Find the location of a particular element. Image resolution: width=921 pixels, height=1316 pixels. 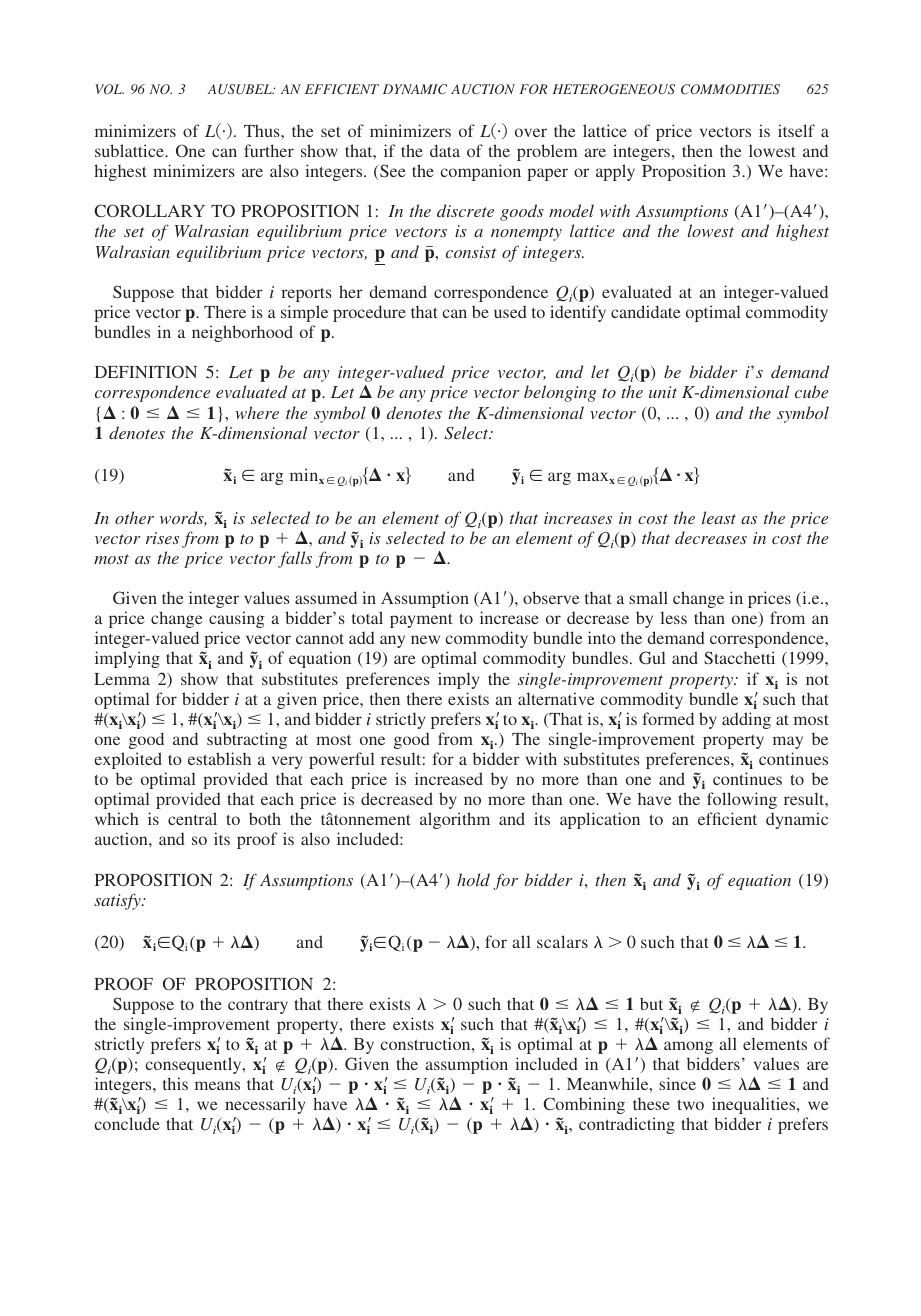

less is located at coordinates (673, 617).
